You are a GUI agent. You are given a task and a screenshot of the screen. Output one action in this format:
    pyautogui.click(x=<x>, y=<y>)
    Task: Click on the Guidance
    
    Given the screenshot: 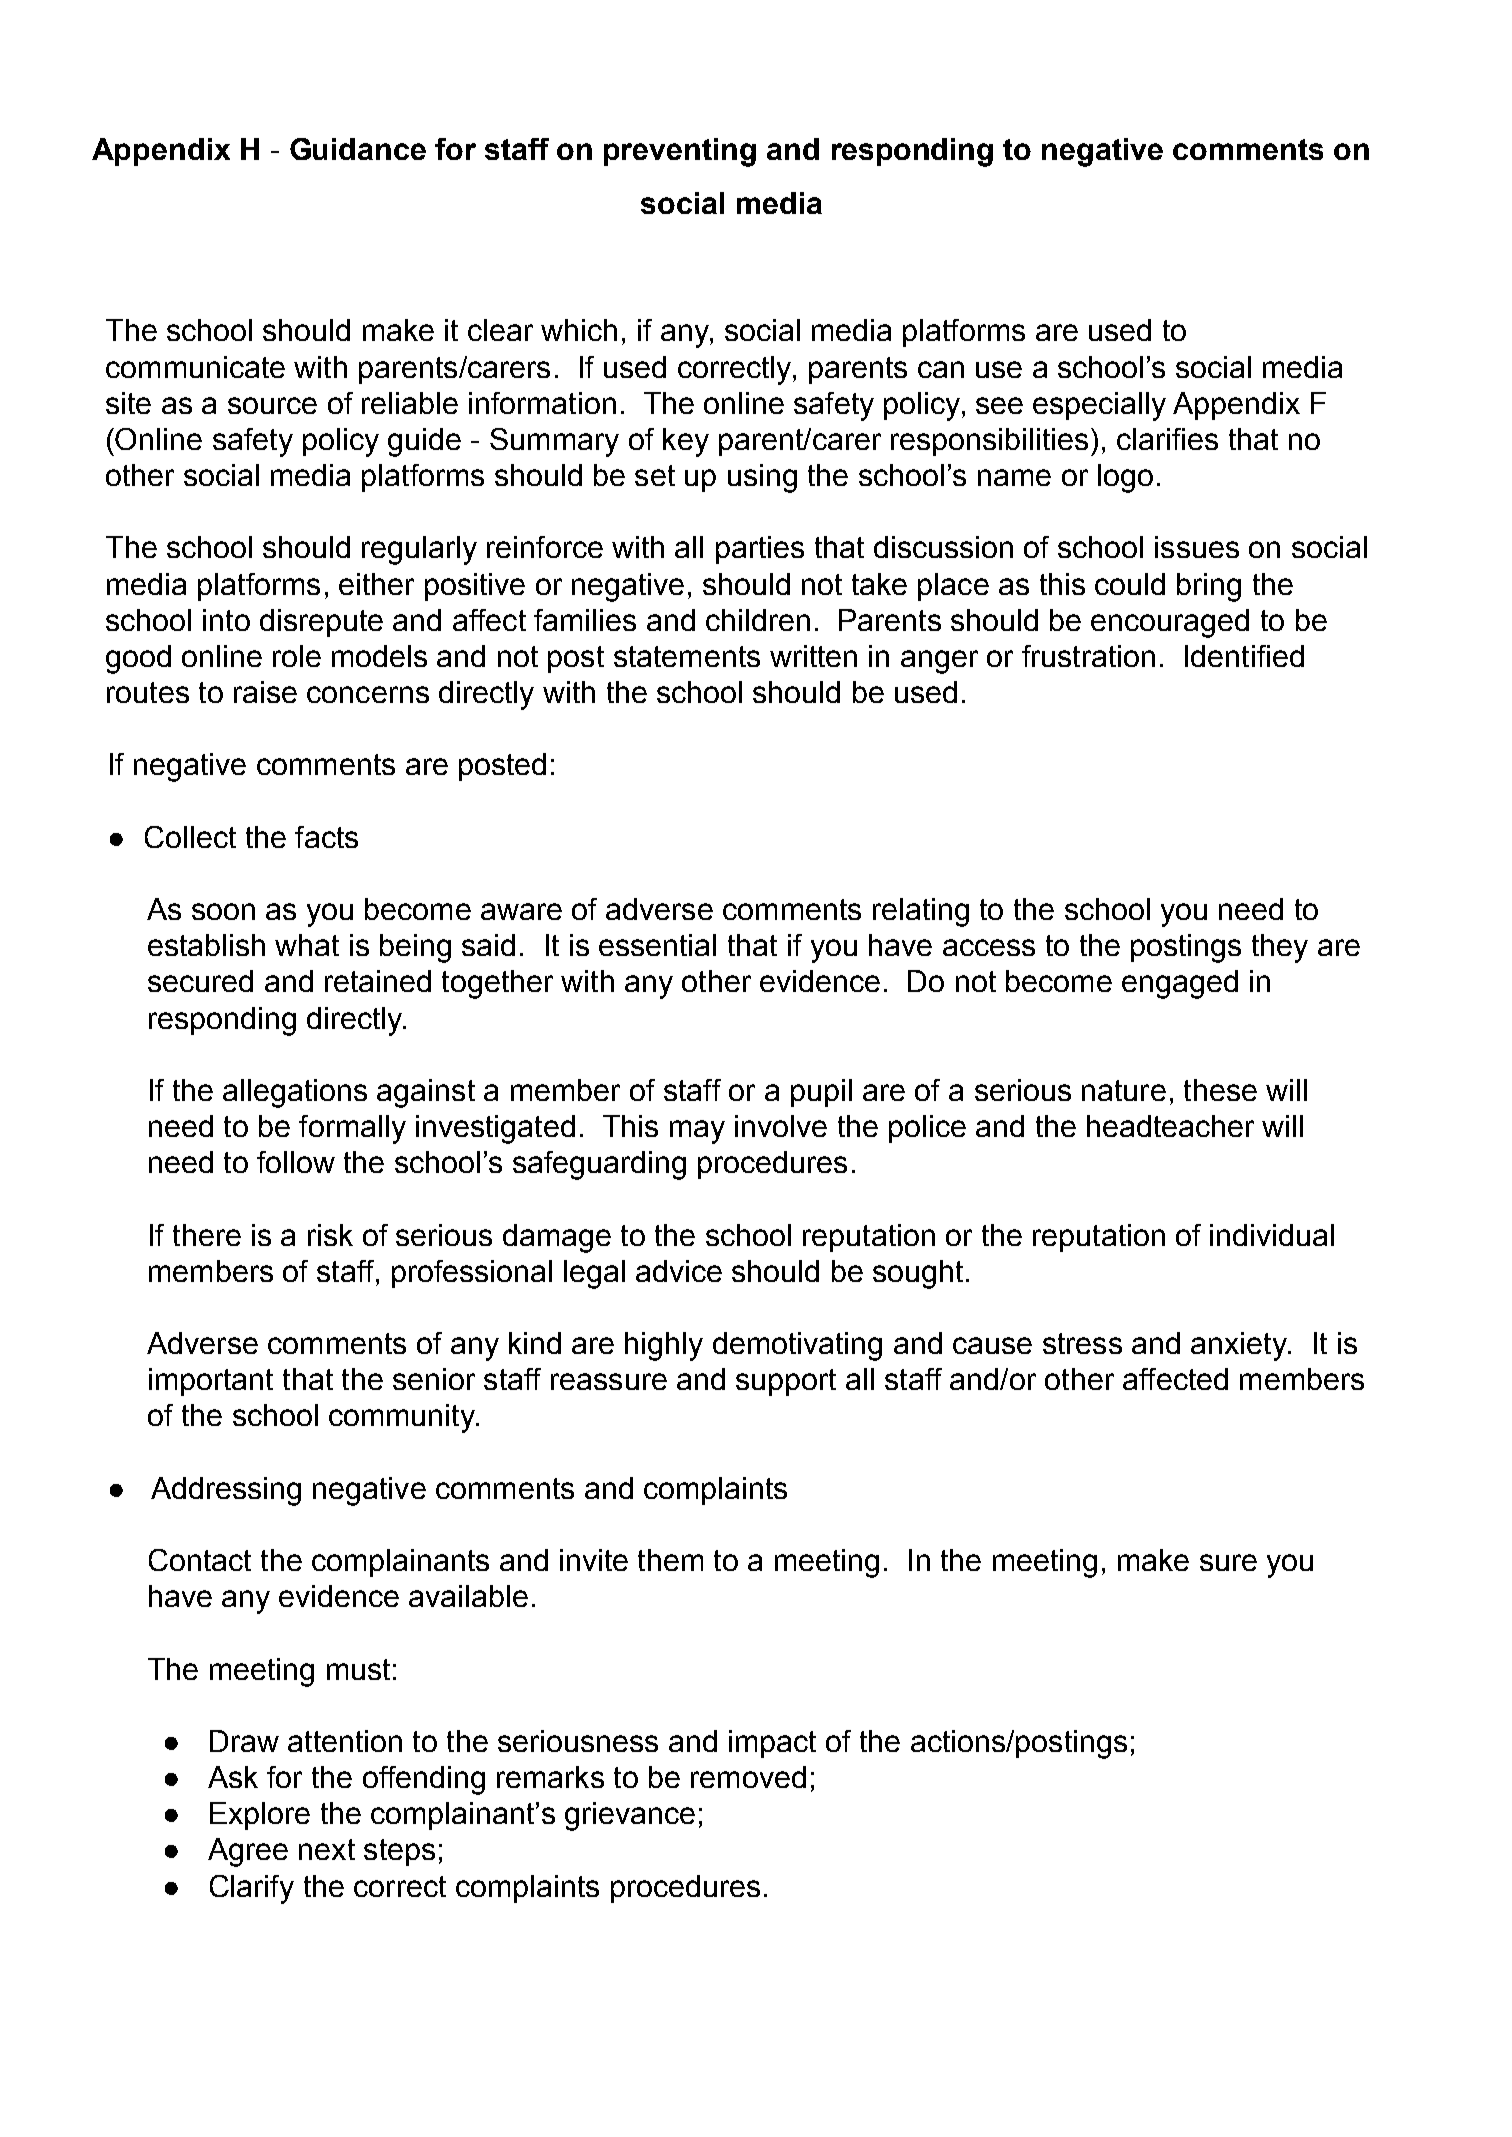 What is the action you would take?
    pyautogui.click(x=358, y=149)
